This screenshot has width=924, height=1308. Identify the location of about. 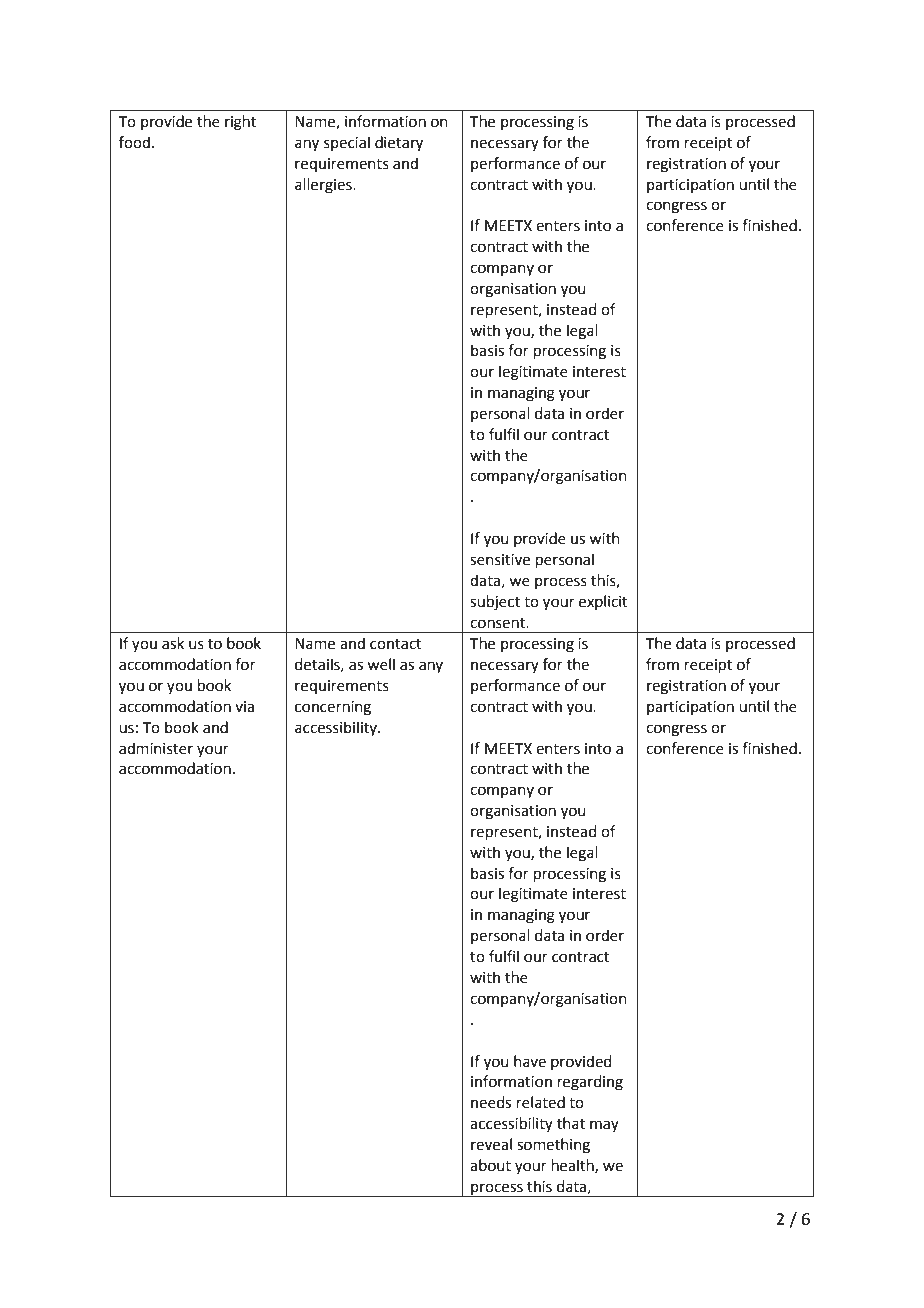
(490, 1165).
